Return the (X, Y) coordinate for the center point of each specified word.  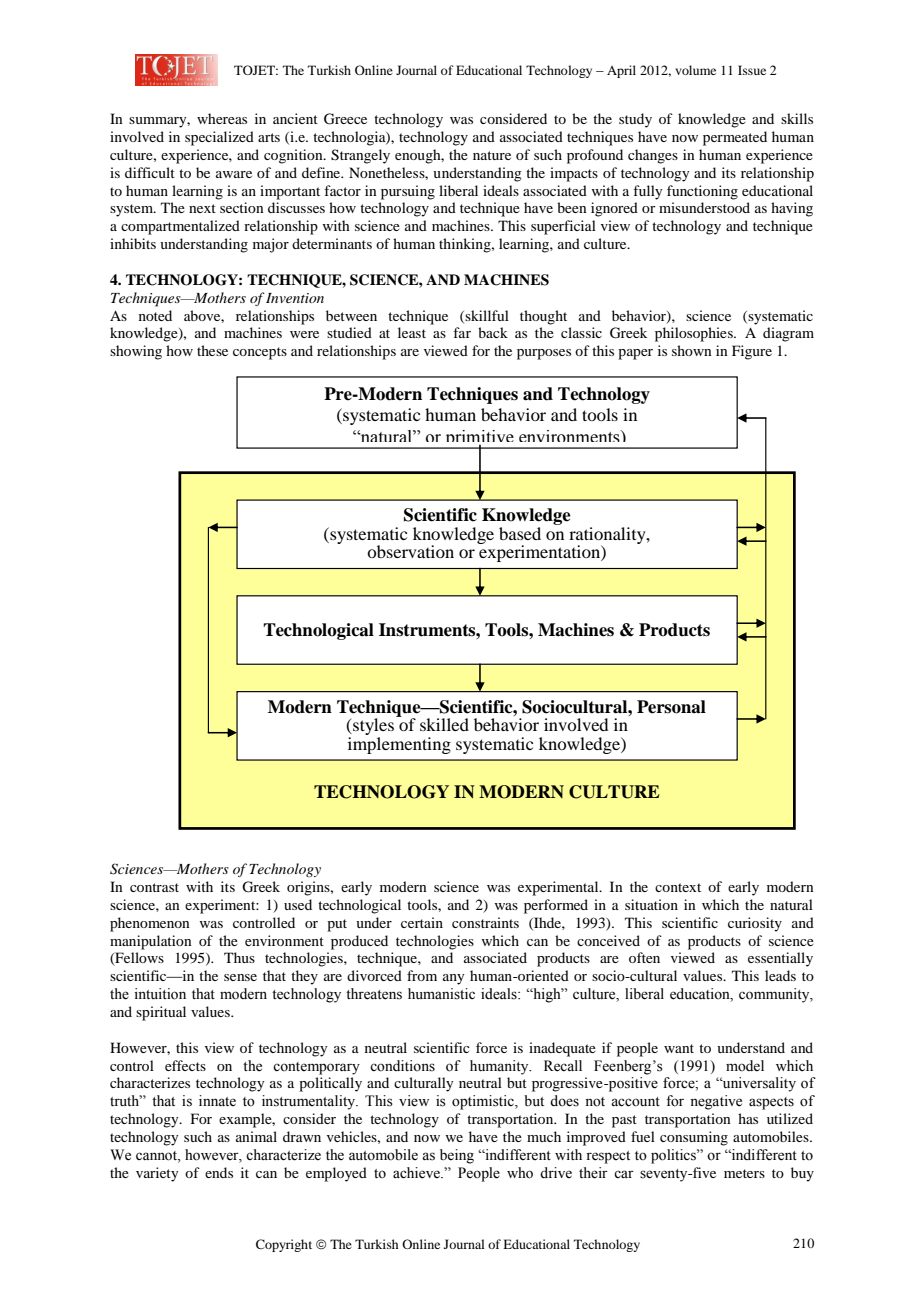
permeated (735, 138)
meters (744, 1173)
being (457, 1156)
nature (492, 155)
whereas (222, 118)
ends (219, 1172)
